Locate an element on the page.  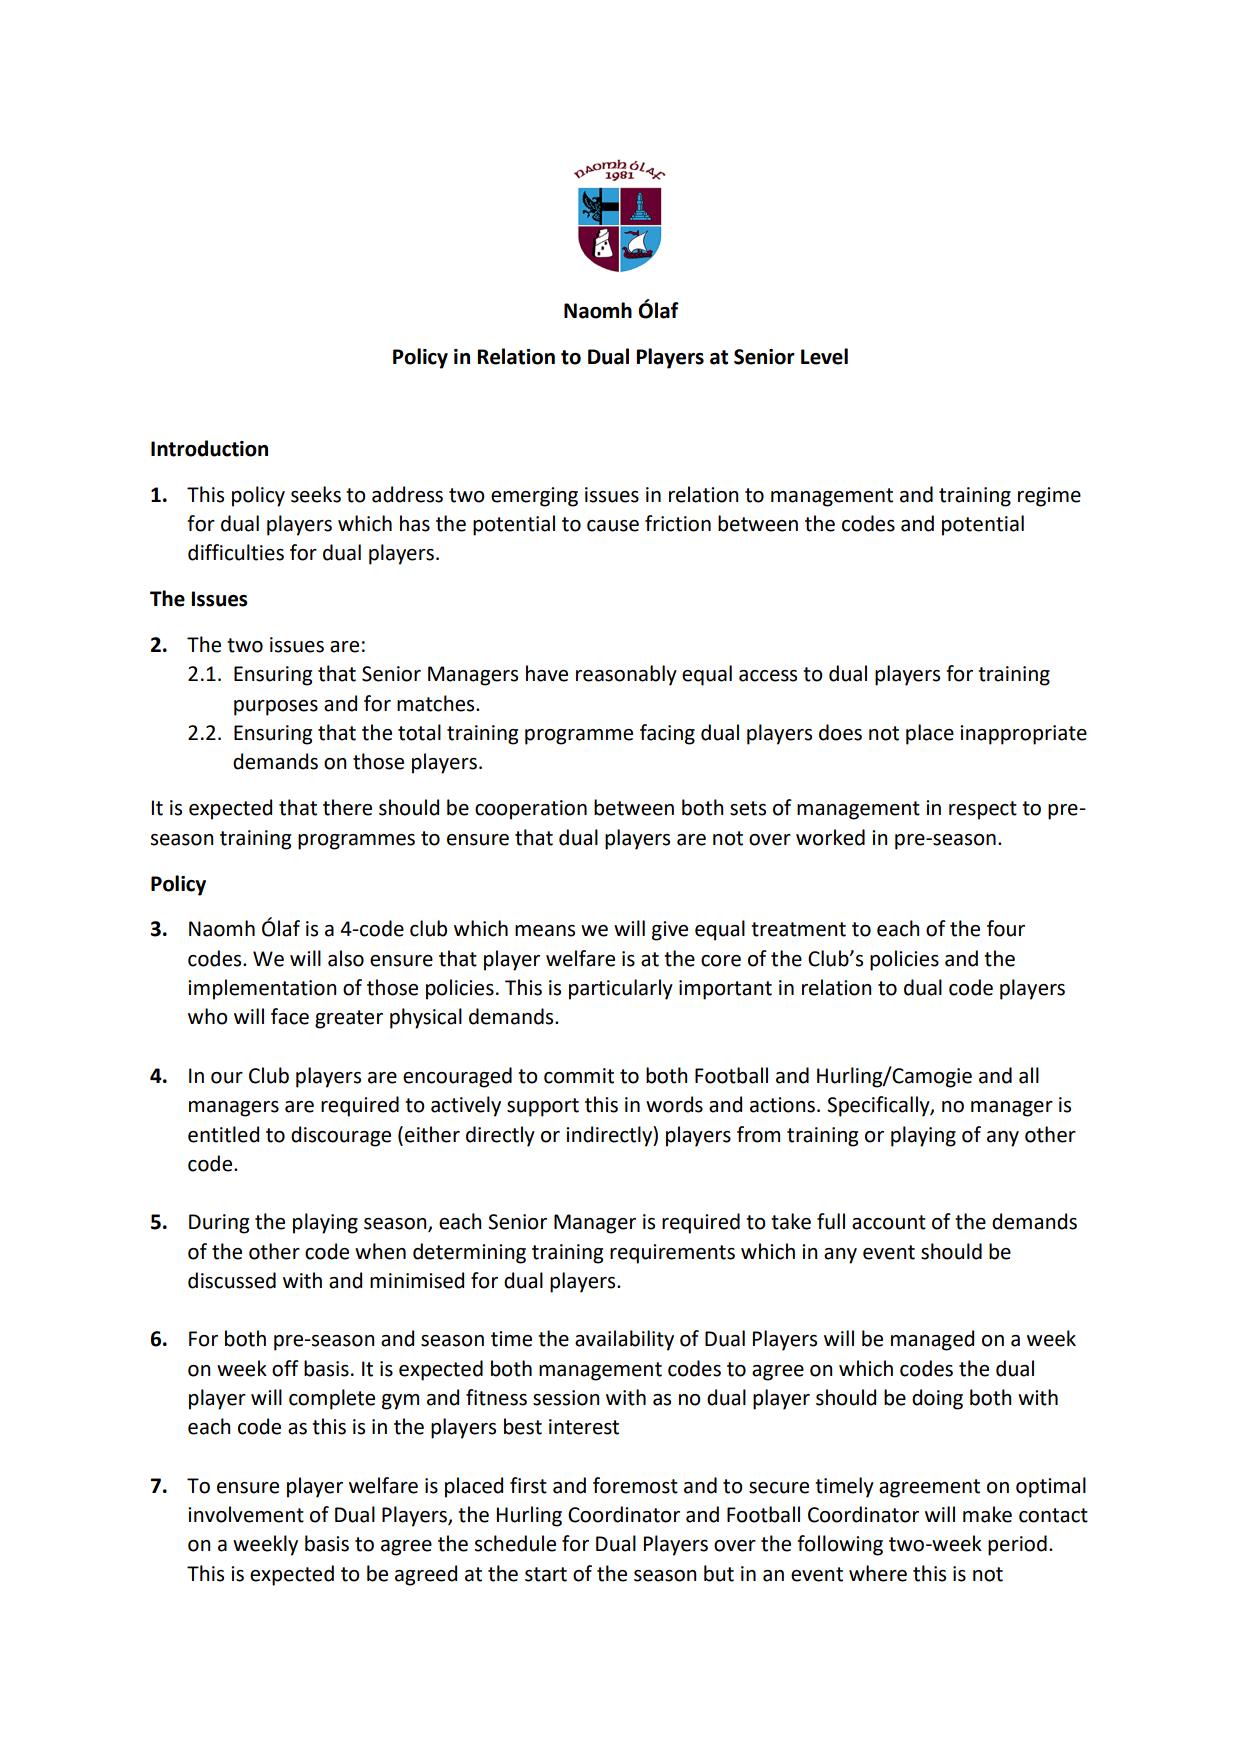
facing is located at coordinates (667, 734).
